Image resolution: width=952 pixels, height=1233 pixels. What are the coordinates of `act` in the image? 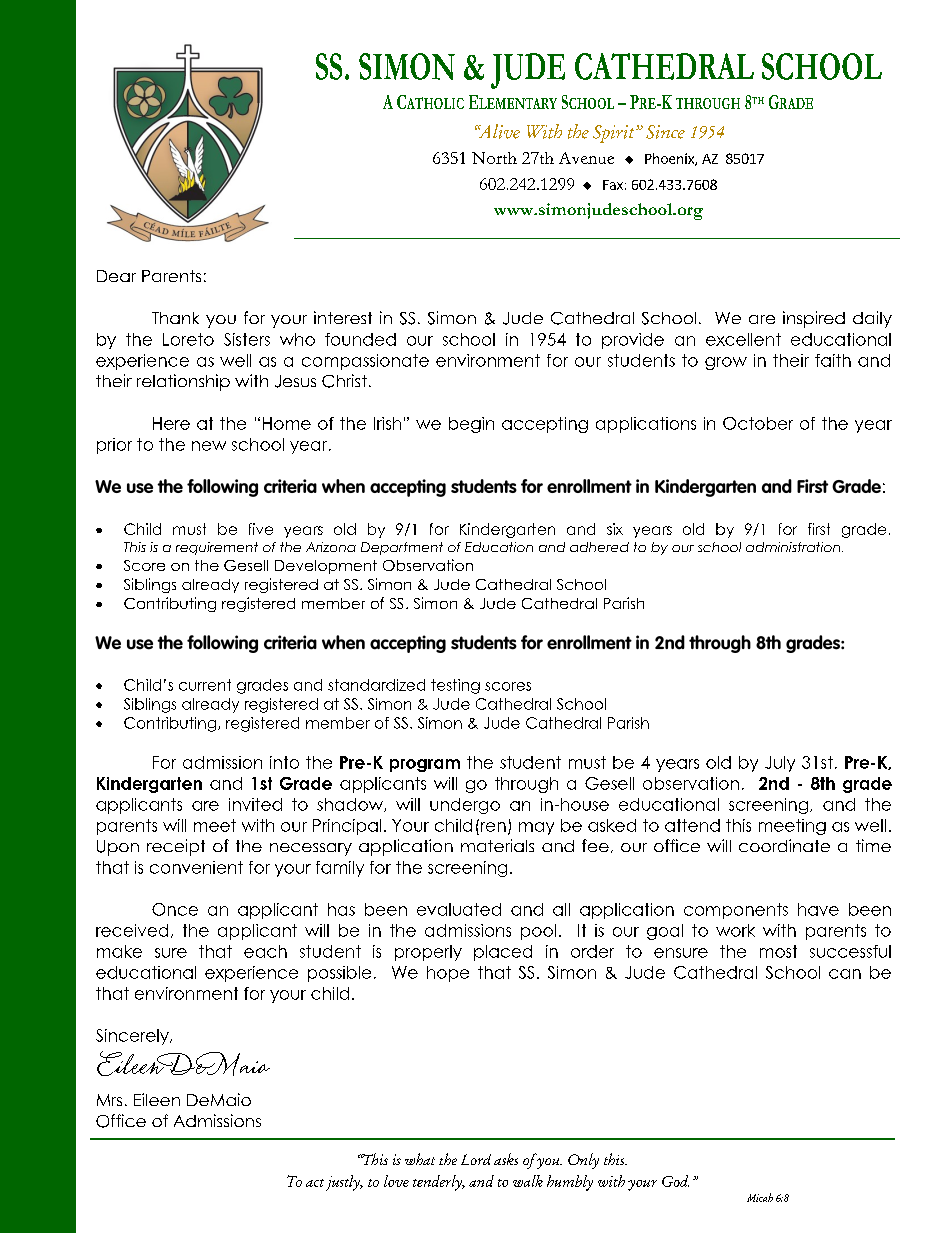 It's located at (315, 1183).
